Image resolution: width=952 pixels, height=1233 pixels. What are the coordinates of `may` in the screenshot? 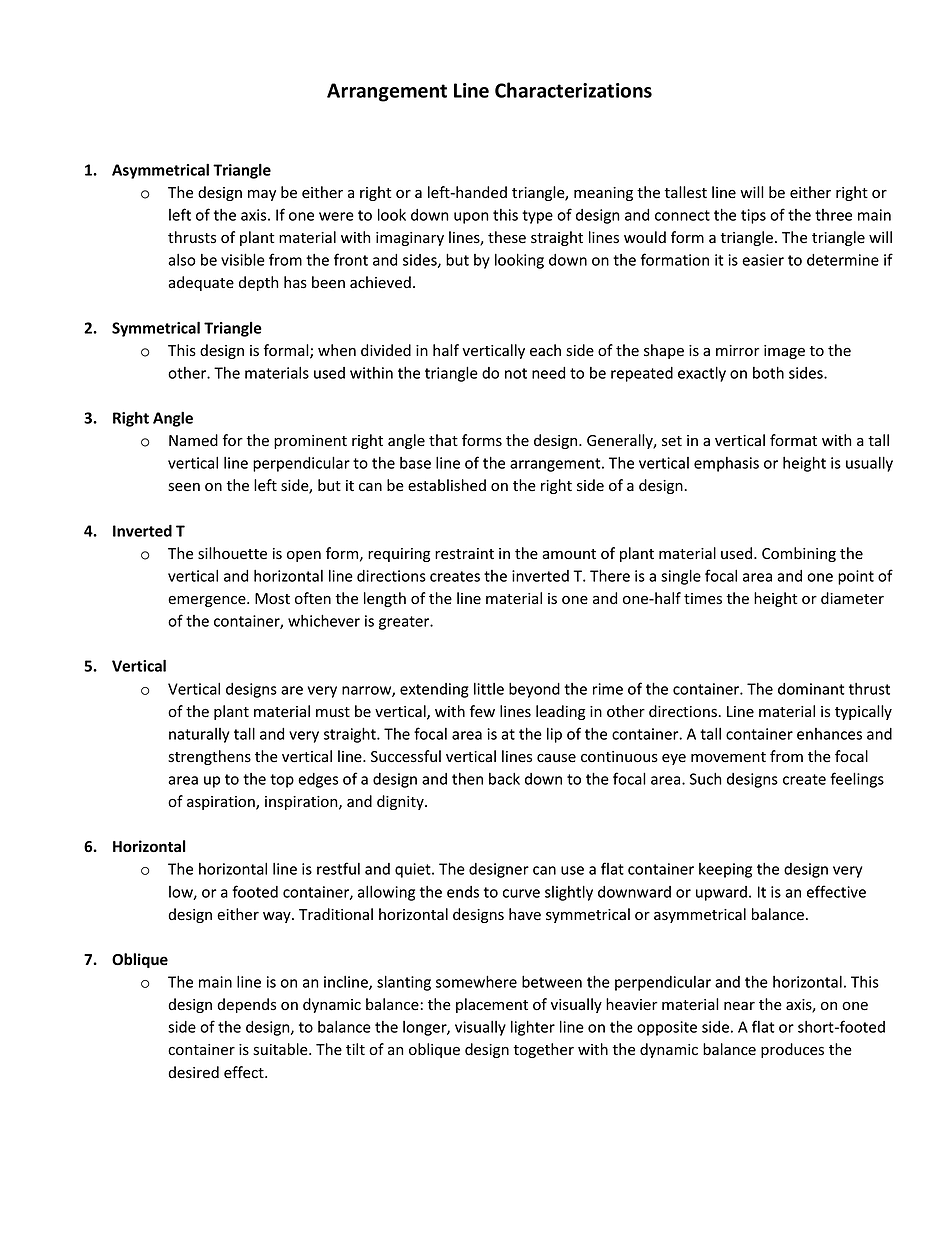 It's located at (262, 195).
